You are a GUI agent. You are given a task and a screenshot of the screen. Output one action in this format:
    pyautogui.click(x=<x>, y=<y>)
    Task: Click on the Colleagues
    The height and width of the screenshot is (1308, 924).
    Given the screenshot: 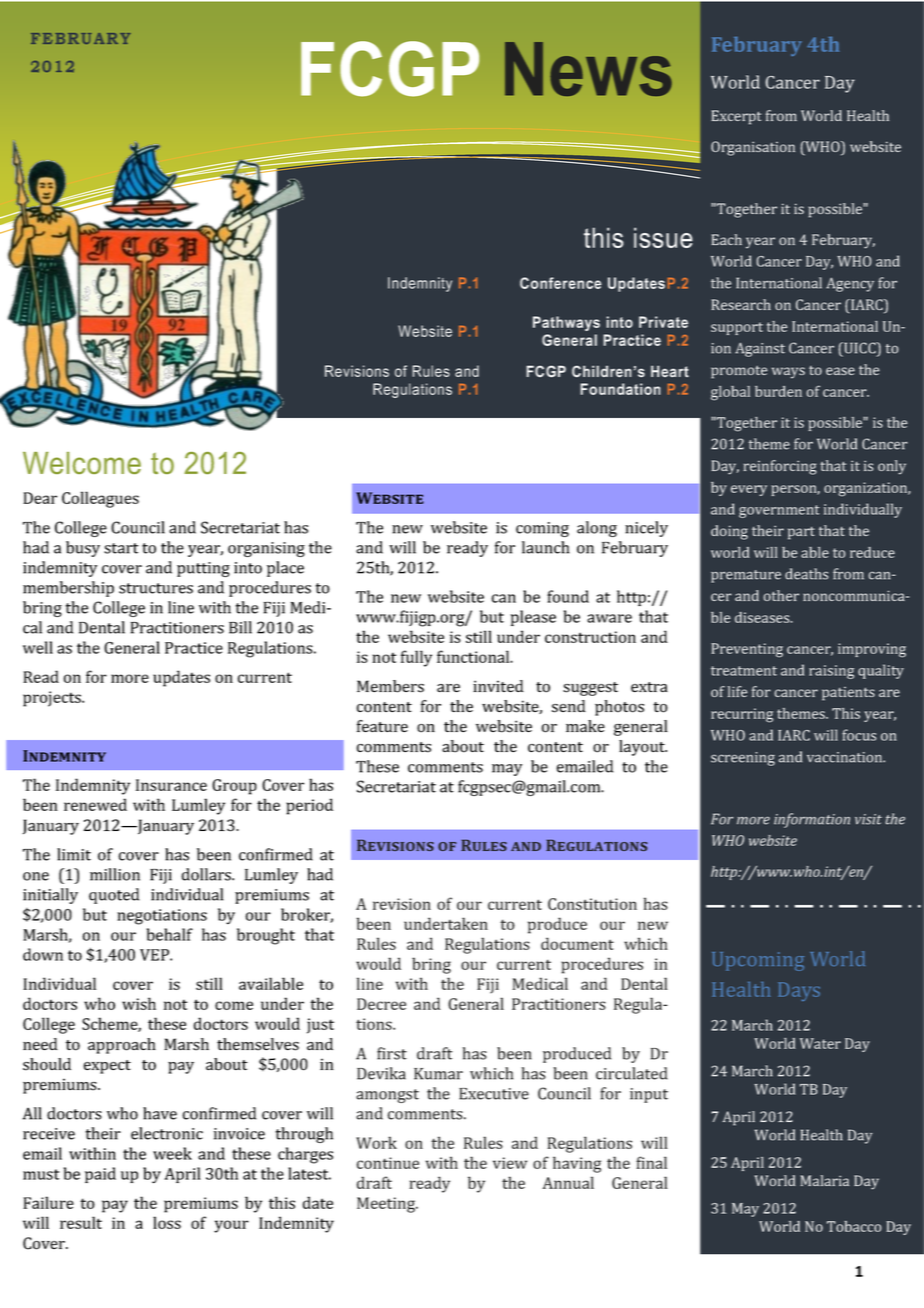 What is the action you would take?
    pyautogui.click(x=100, y=499)
